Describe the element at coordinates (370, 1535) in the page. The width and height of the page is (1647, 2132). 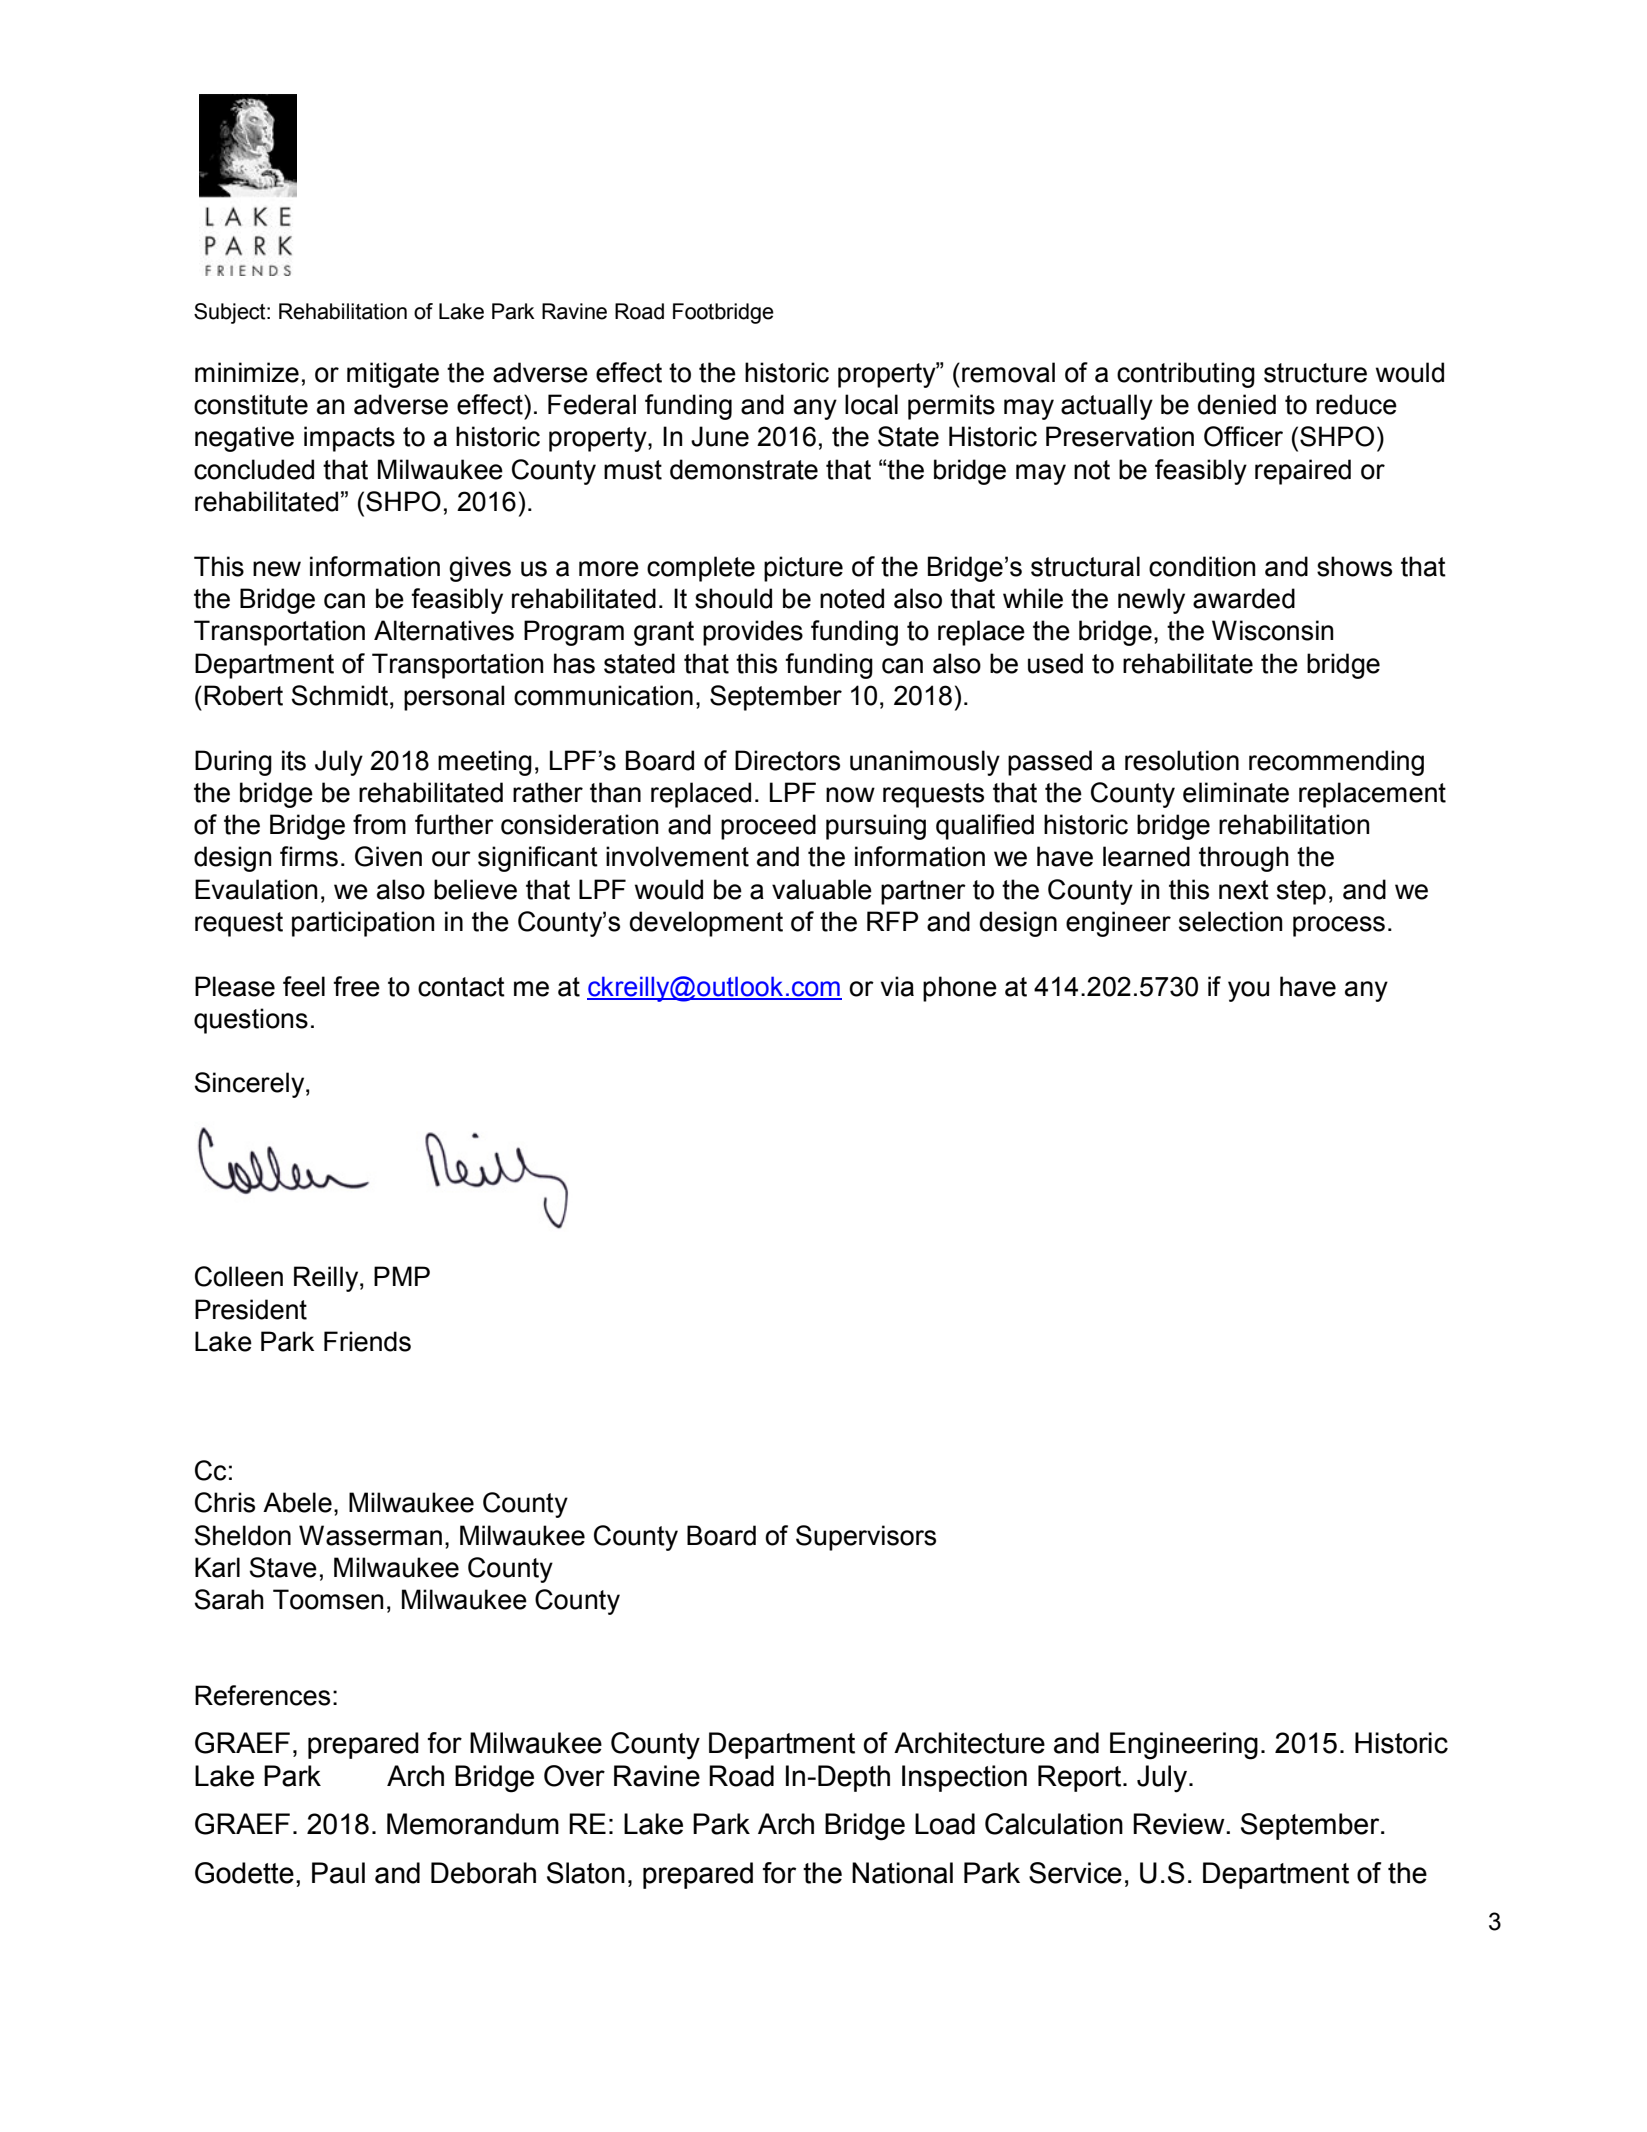
I see `Wasserman` at that location.
